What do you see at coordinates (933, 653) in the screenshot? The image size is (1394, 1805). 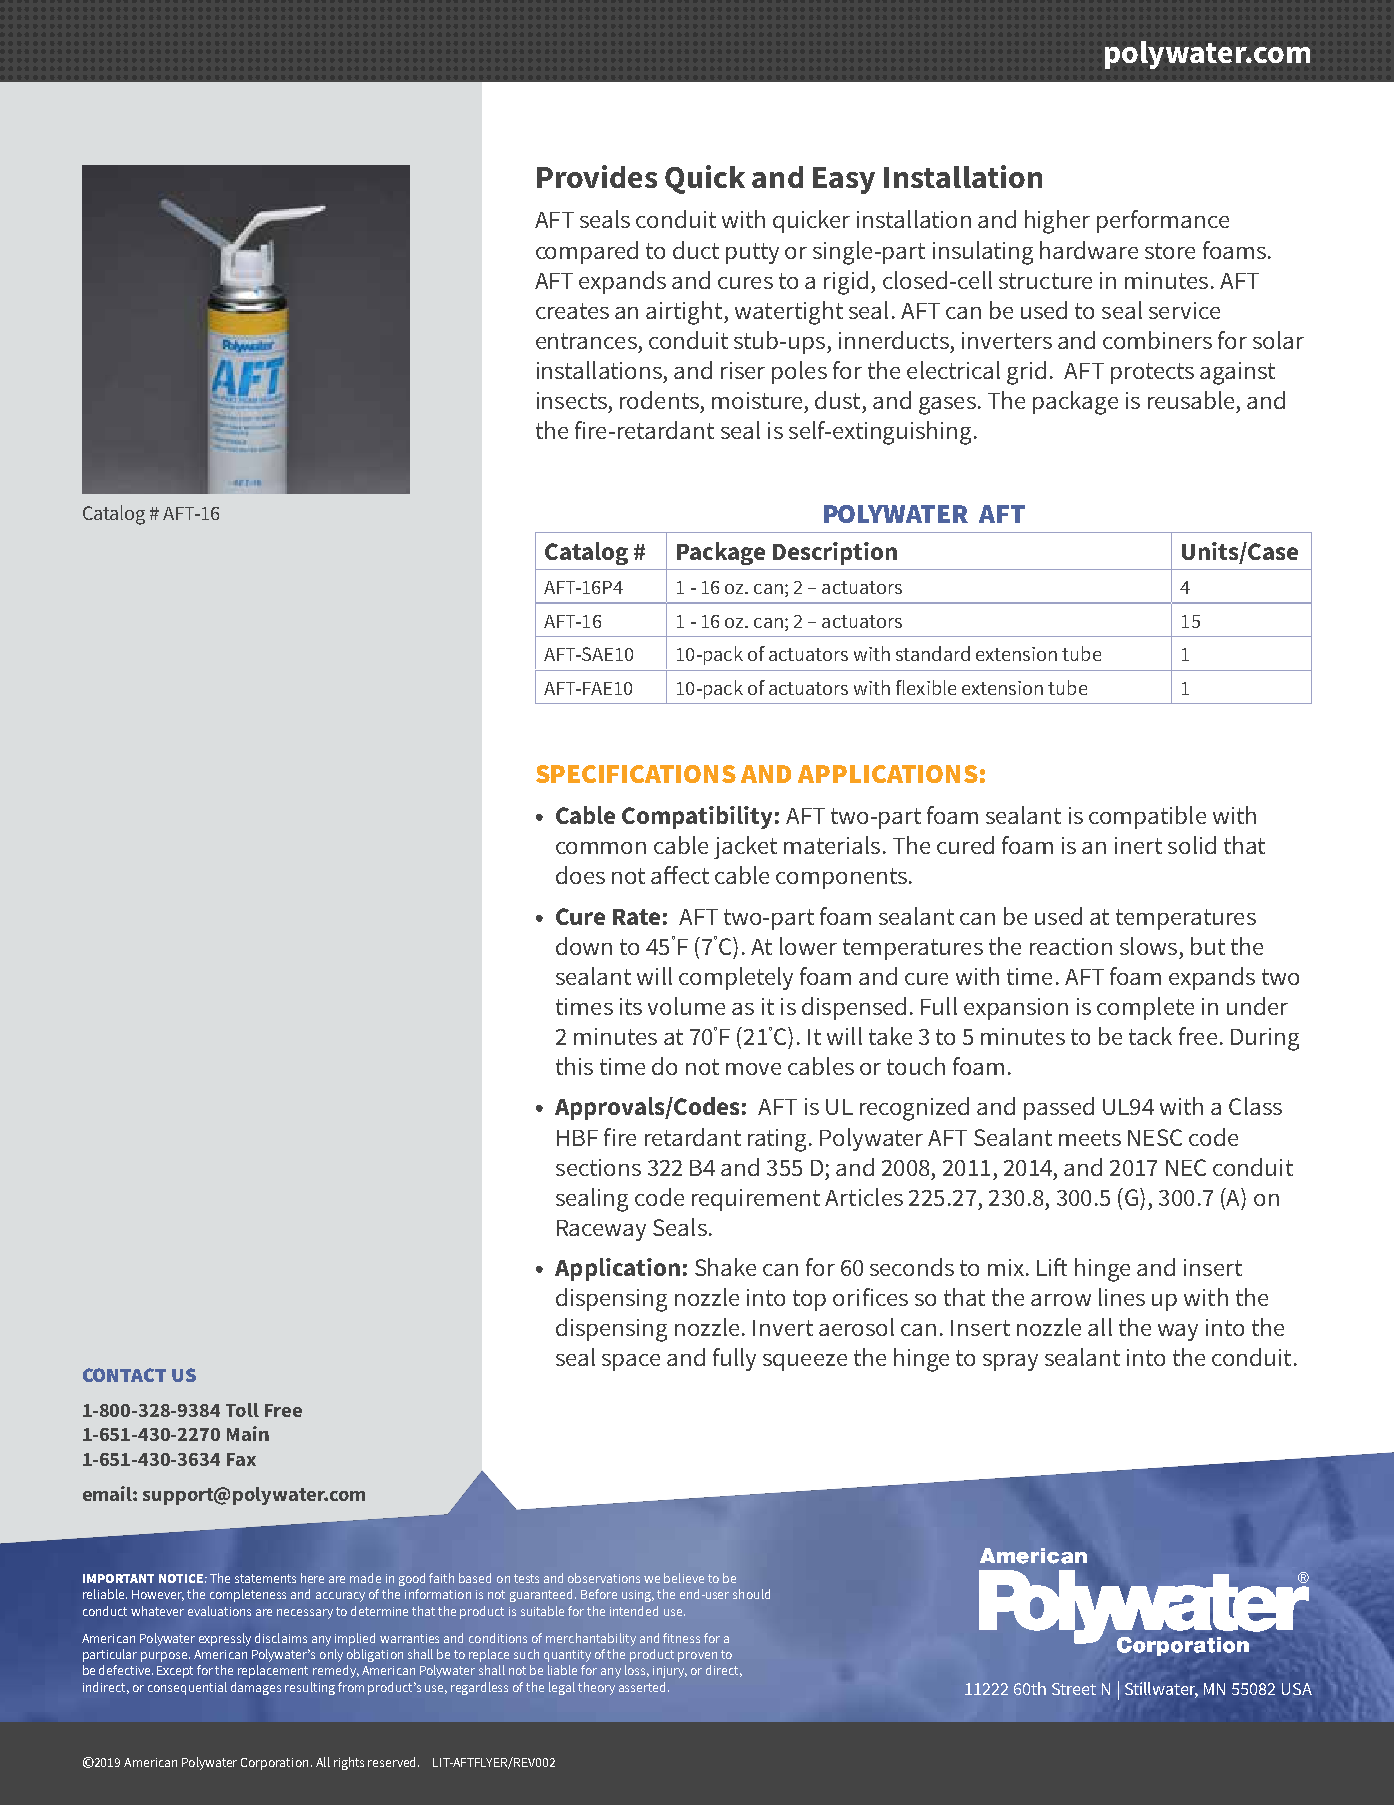 I see `standard` at bounding box center [933, 653].
